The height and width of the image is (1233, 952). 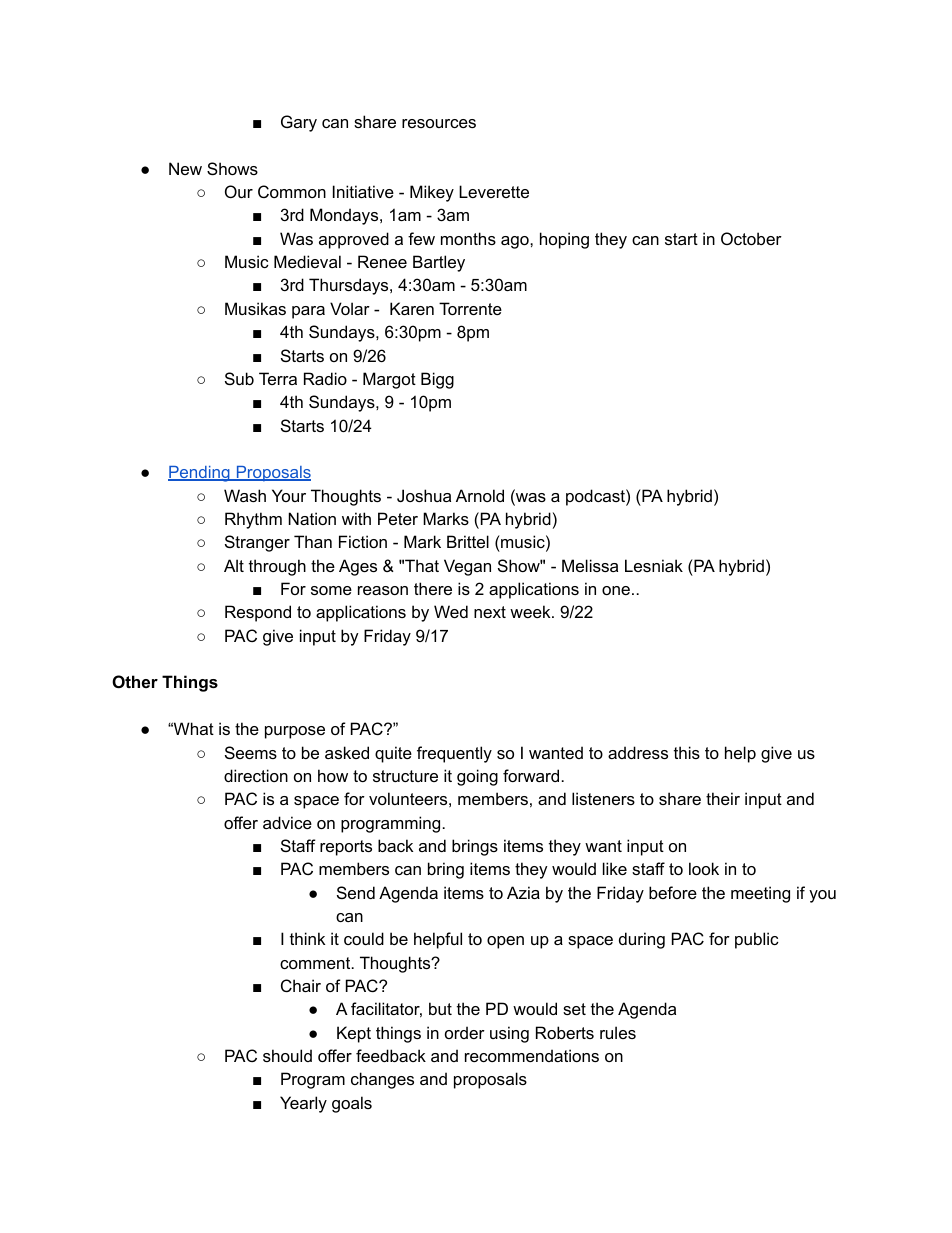 What do you see at coordinates (251, 752) in the image?
I see `Seems` at bounding box center [251, 752].
